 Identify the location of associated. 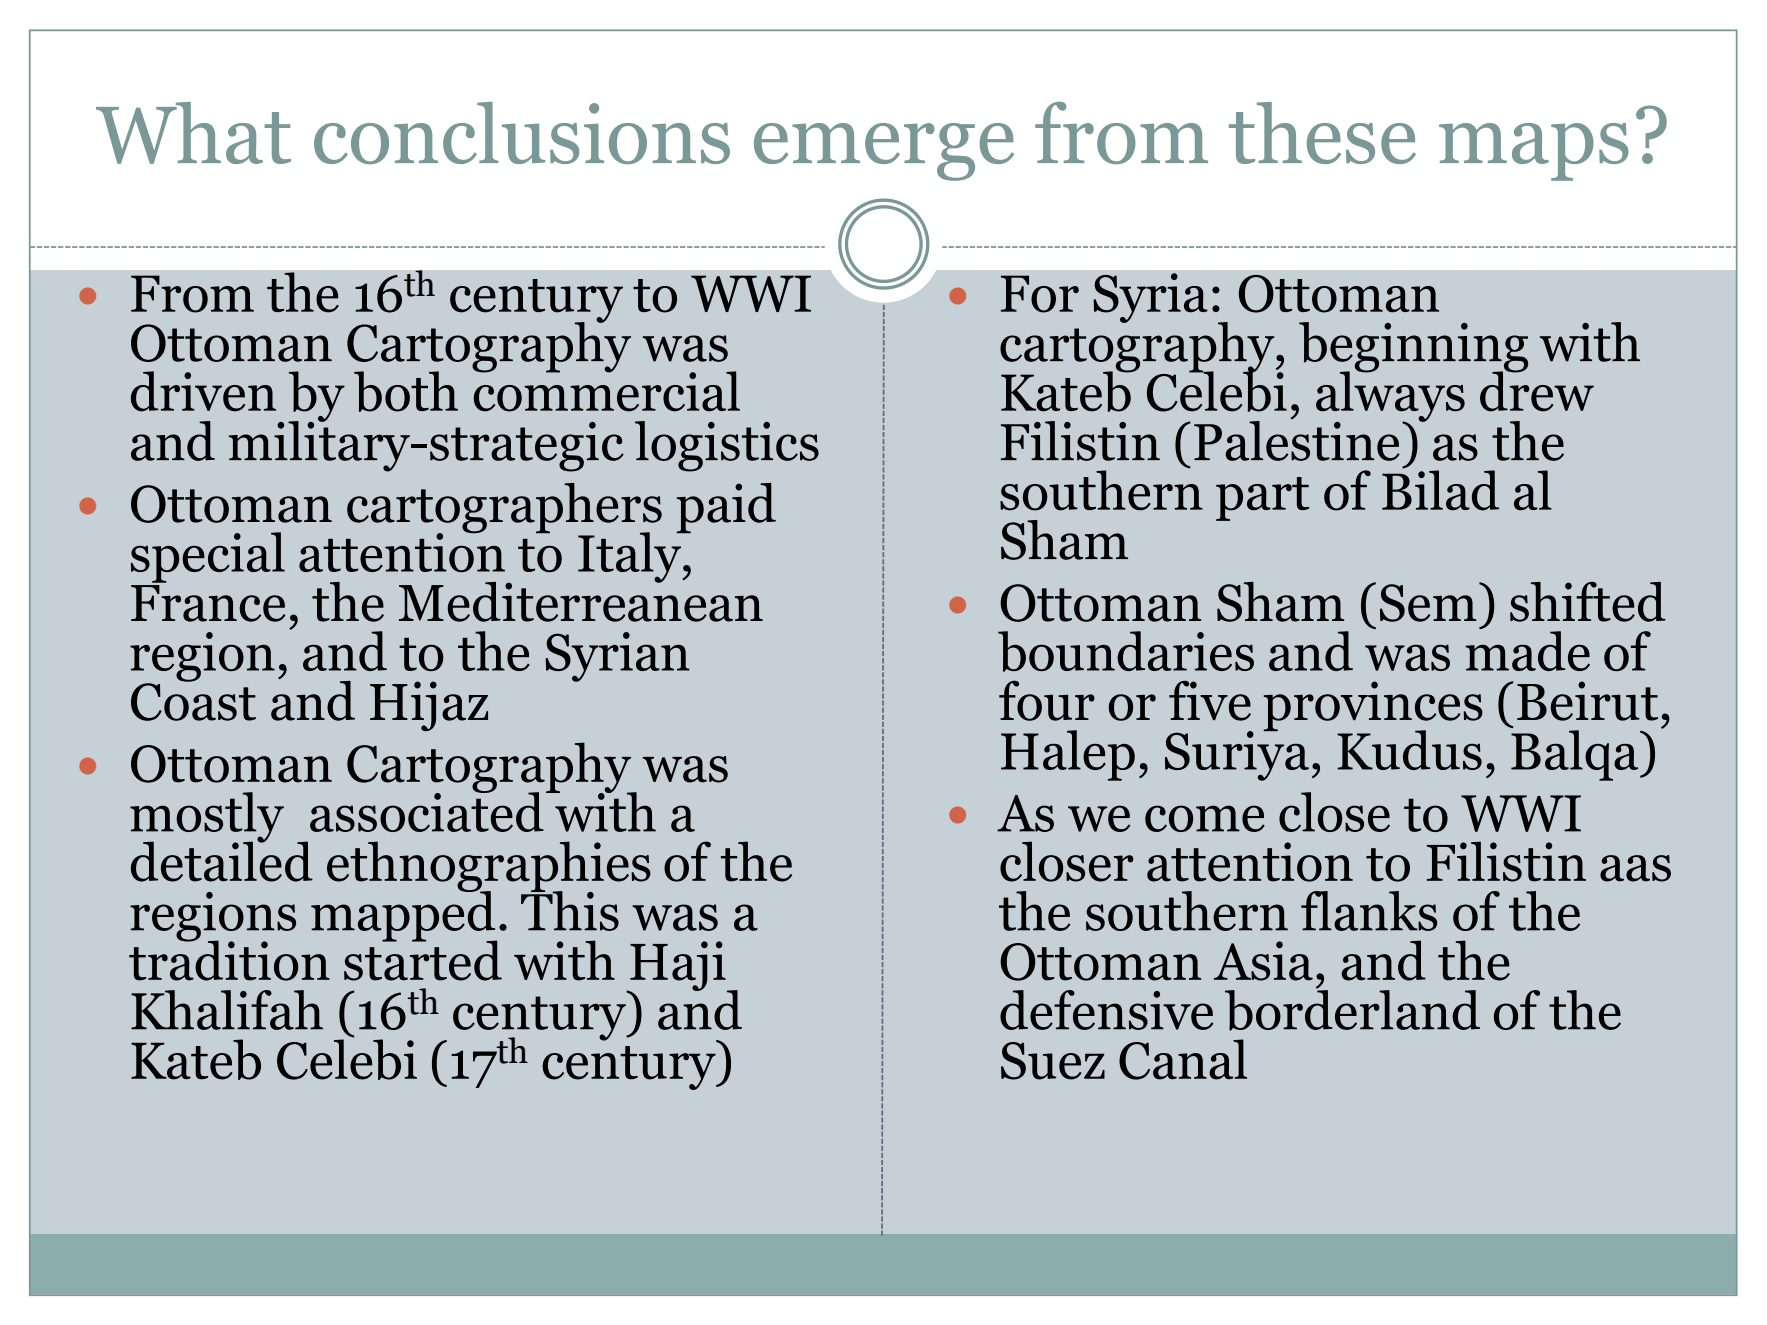
(427, 811).
